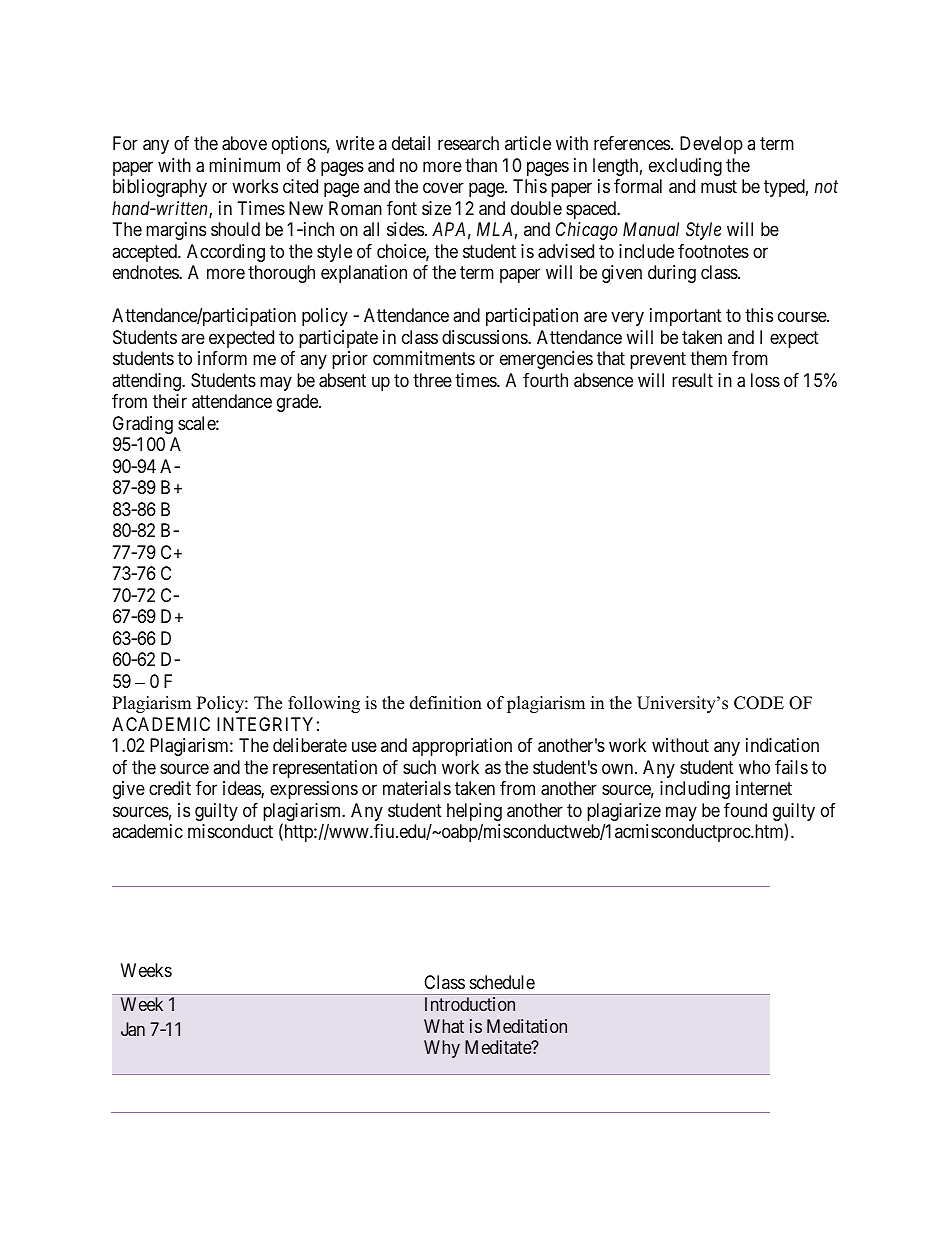 The height and width of the screenshot is (1233, 952). I want to click on What, so click(444, 1026).
